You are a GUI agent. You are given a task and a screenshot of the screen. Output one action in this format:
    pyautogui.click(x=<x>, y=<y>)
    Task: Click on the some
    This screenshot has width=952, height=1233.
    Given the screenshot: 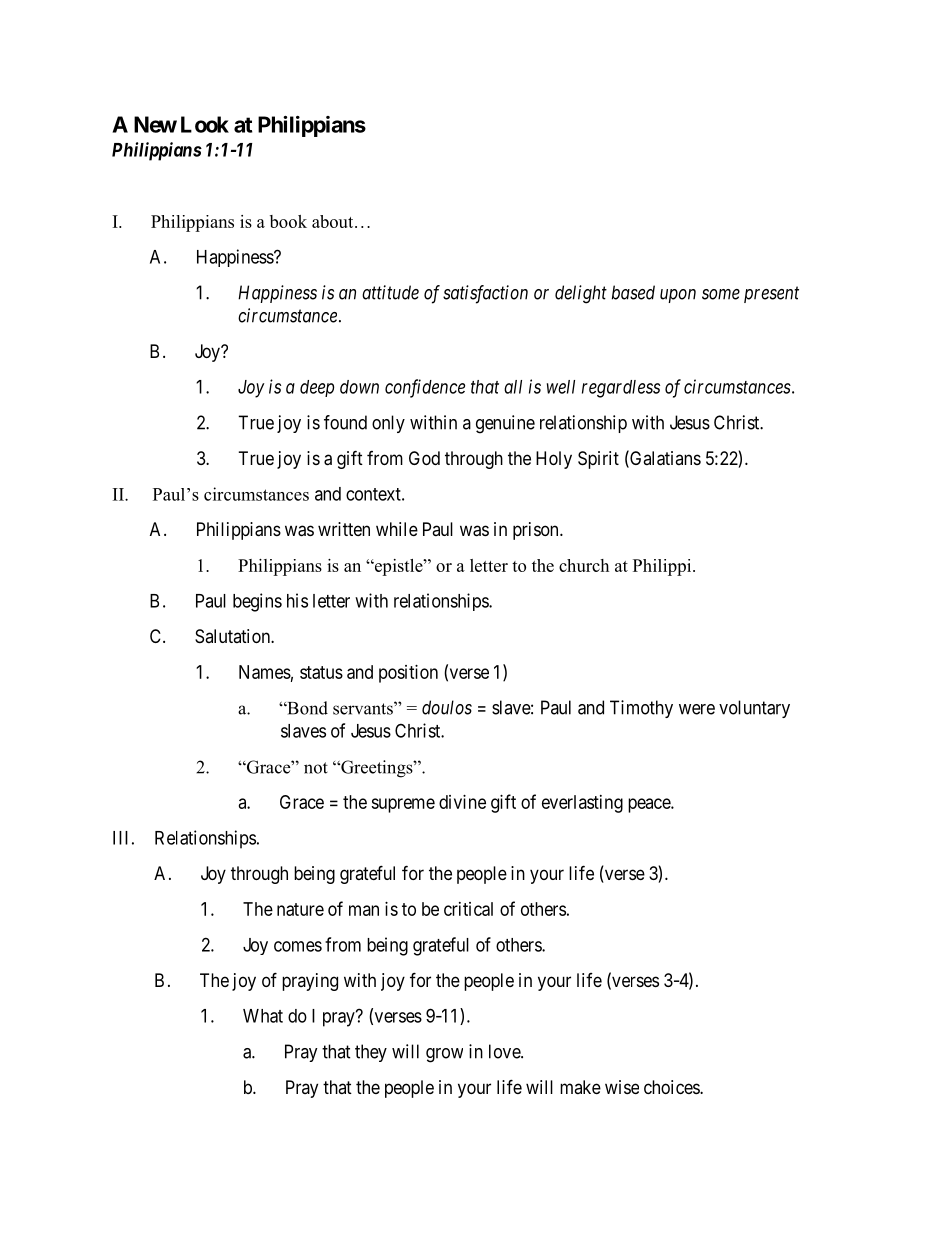 What is the action you would take?
    pyautogui.click(x=721, y=294)
